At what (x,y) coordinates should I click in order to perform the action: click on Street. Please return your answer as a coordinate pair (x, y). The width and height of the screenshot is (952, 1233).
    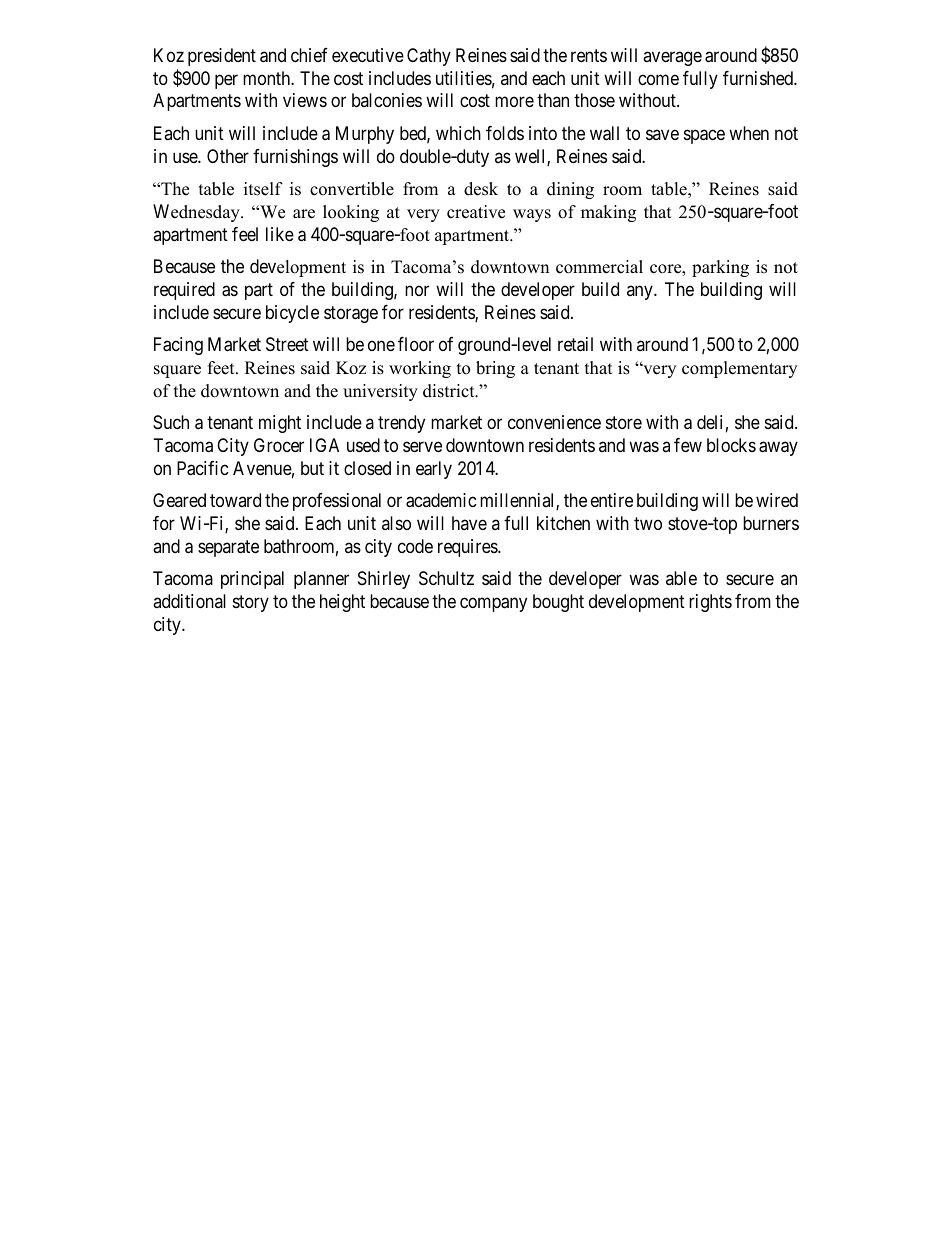
    Looking at the image, I should click on (287, 344).
